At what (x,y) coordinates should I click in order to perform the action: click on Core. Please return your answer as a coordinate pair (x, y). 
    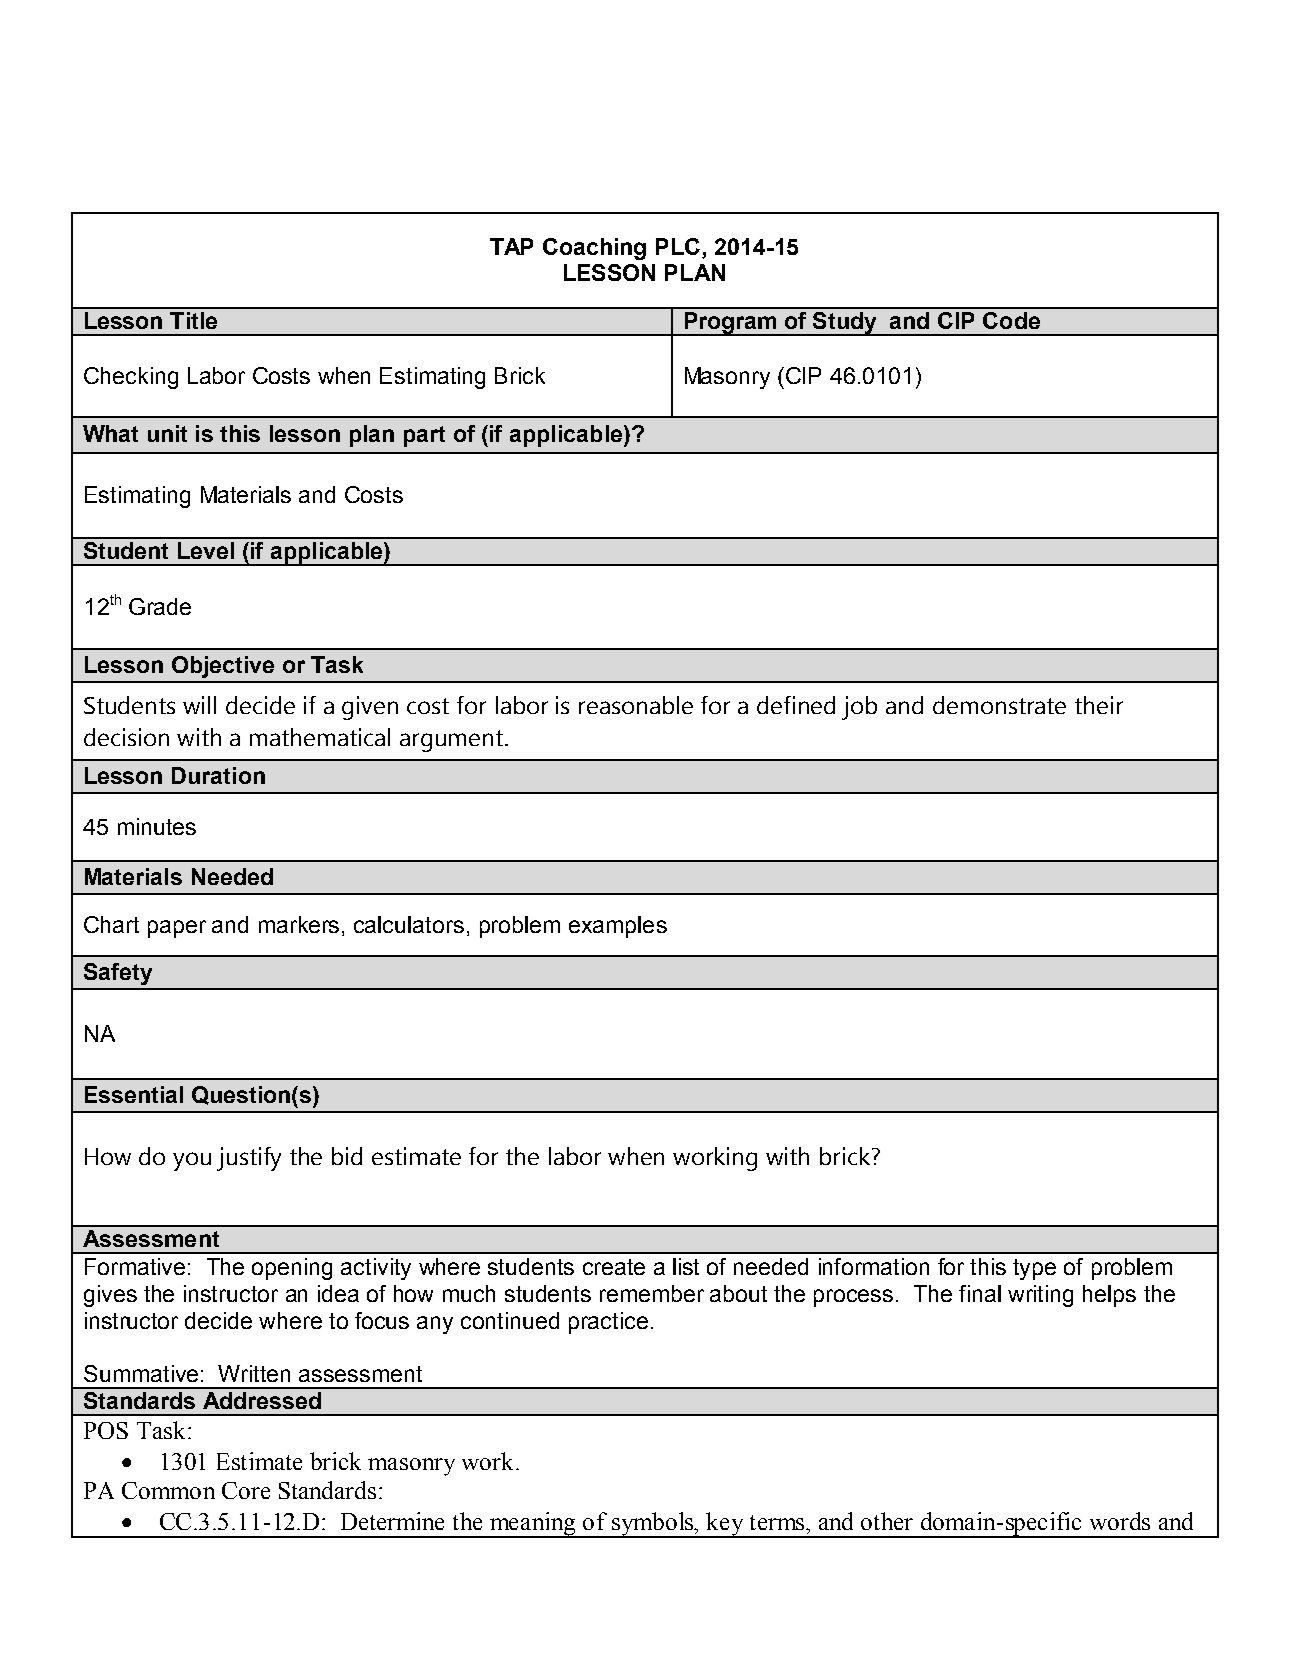
    Looking at the image, I should click on (246, 1490).
